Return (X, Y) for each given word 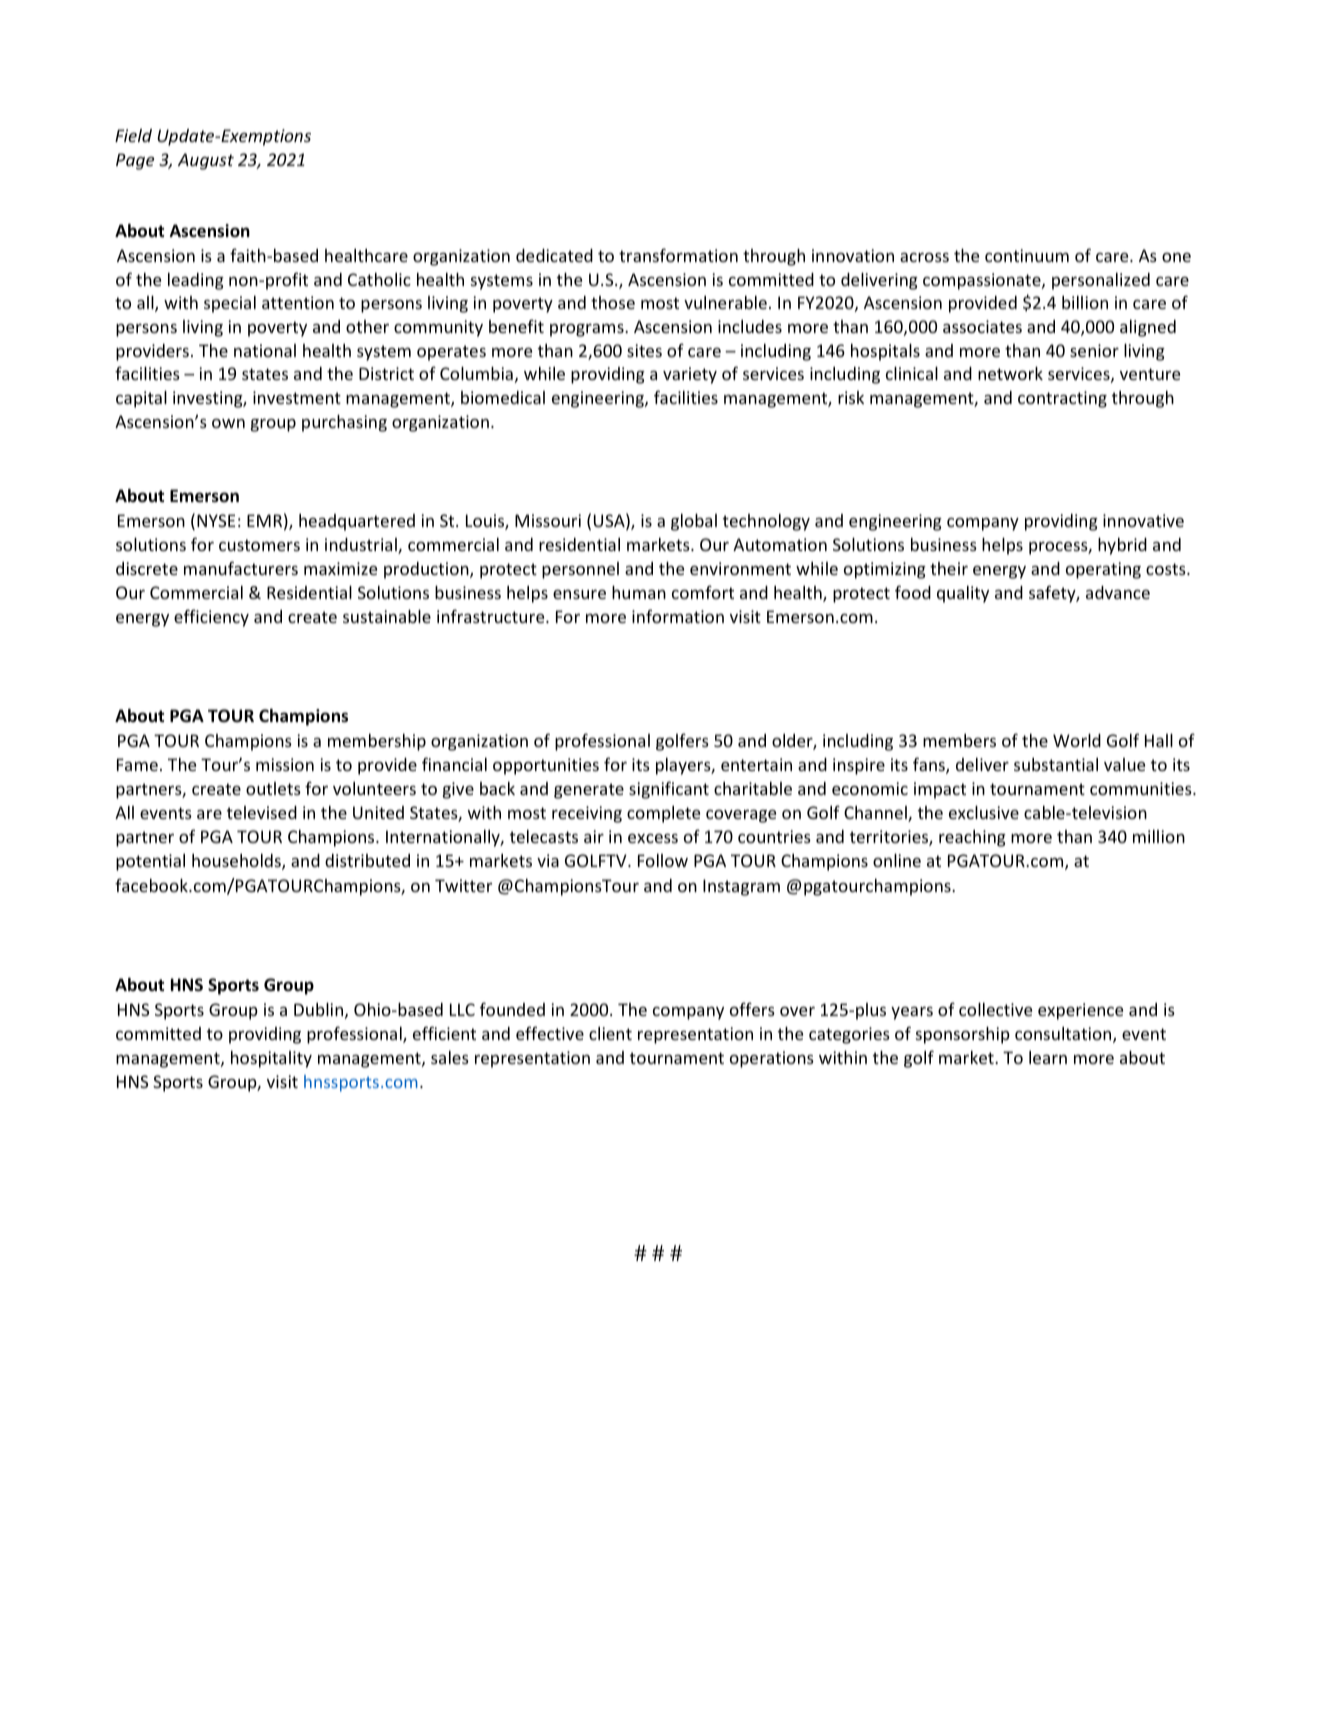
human (639, 592)
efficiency (211, 618)
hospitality (271, 1059)
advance (1118, 592)
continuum (1027, 255)
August (206, 161)
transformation (678, 255)
